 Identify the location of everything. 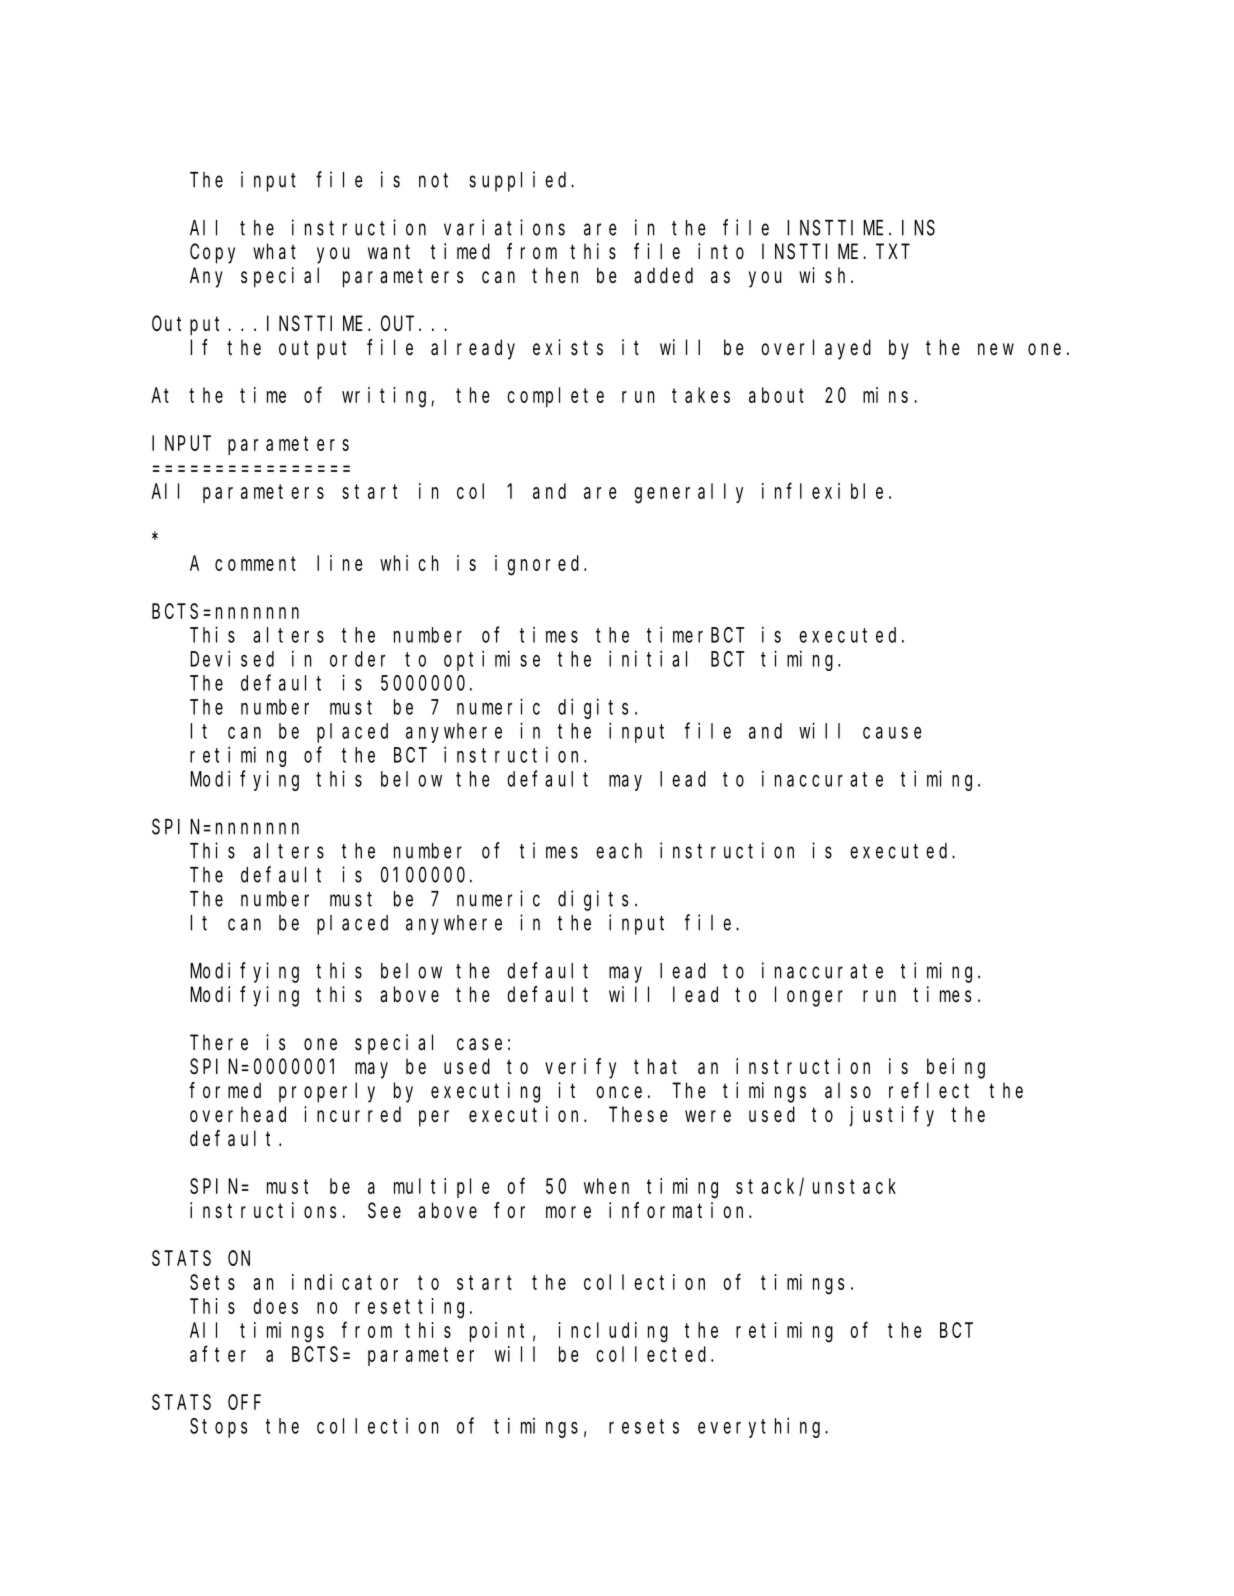
(762, 1427).
